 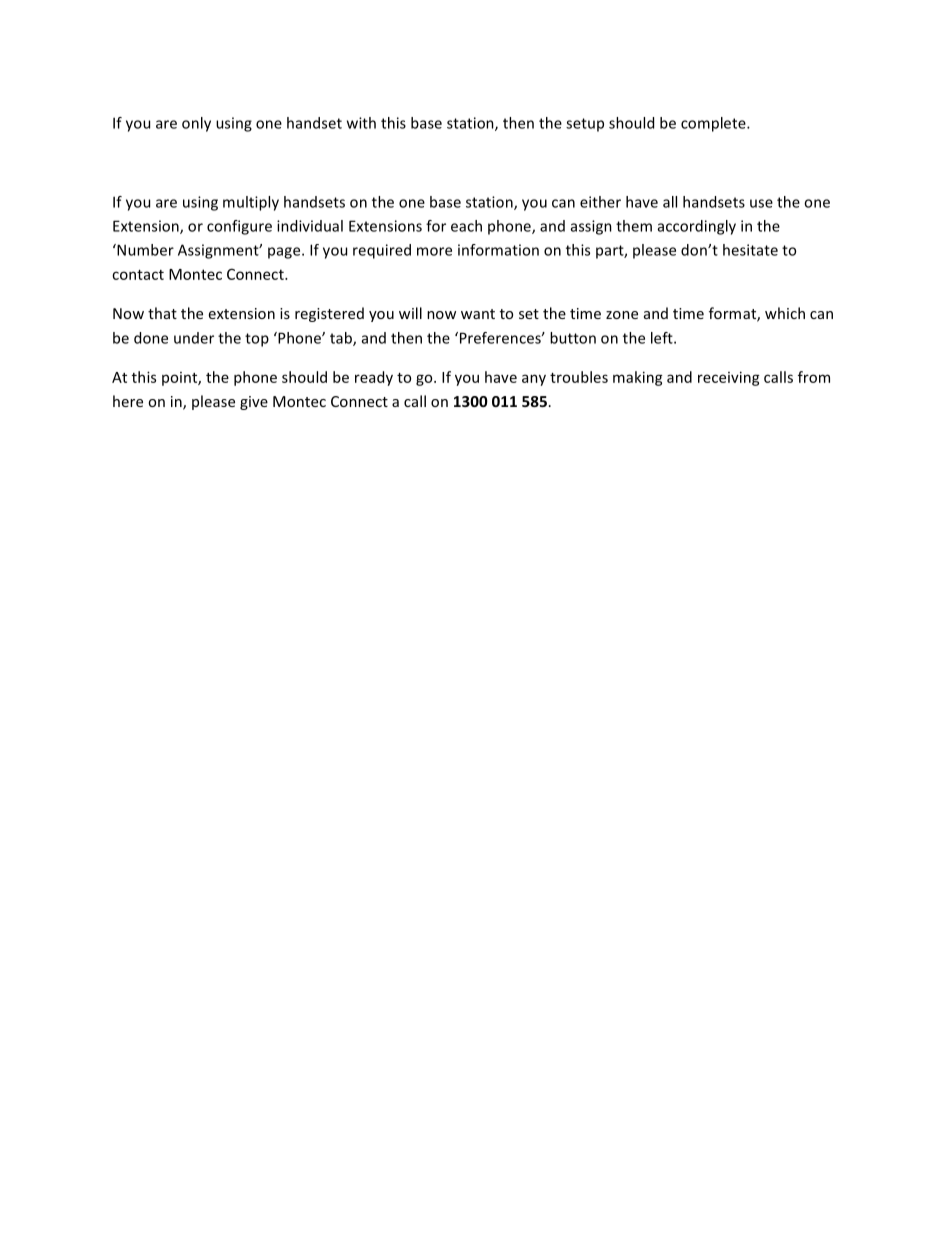 What do you see at coordinates (361, 123) in the page?
I see `with` at bounding box center [361, 123].
